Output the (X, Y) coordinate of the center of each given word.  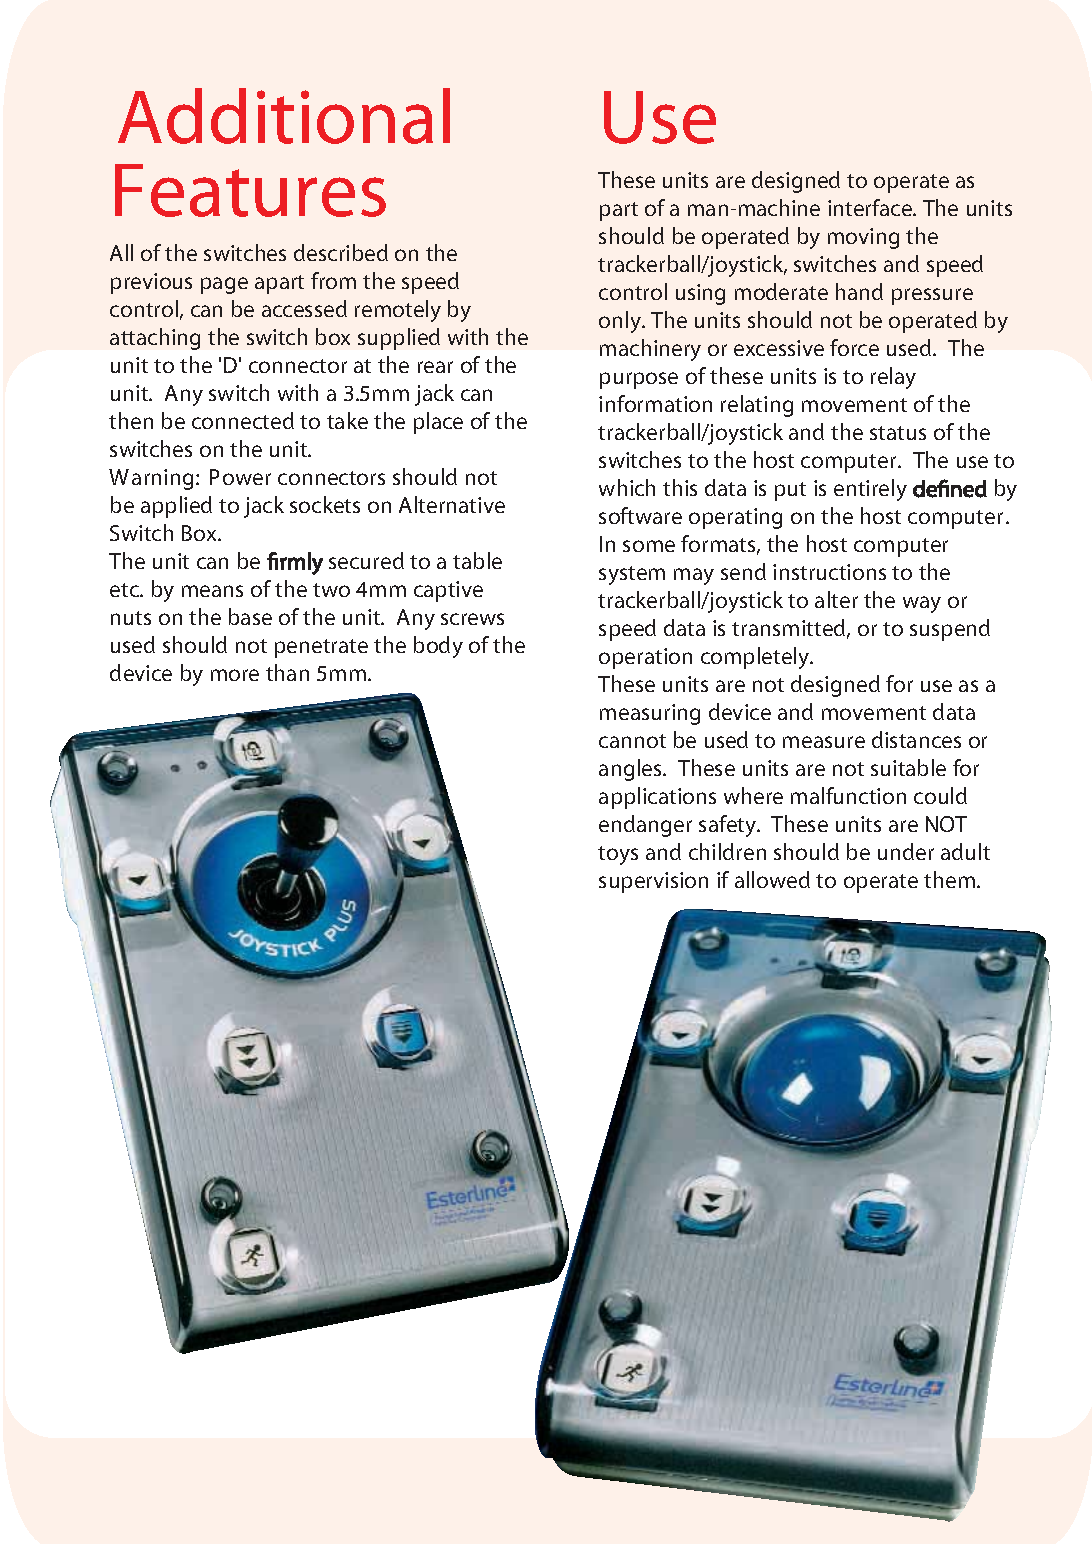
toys (618, 855)
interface (871, 207)
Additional (284, 116)
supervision (653, 882)
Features (250, 190)
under (906, 851)
